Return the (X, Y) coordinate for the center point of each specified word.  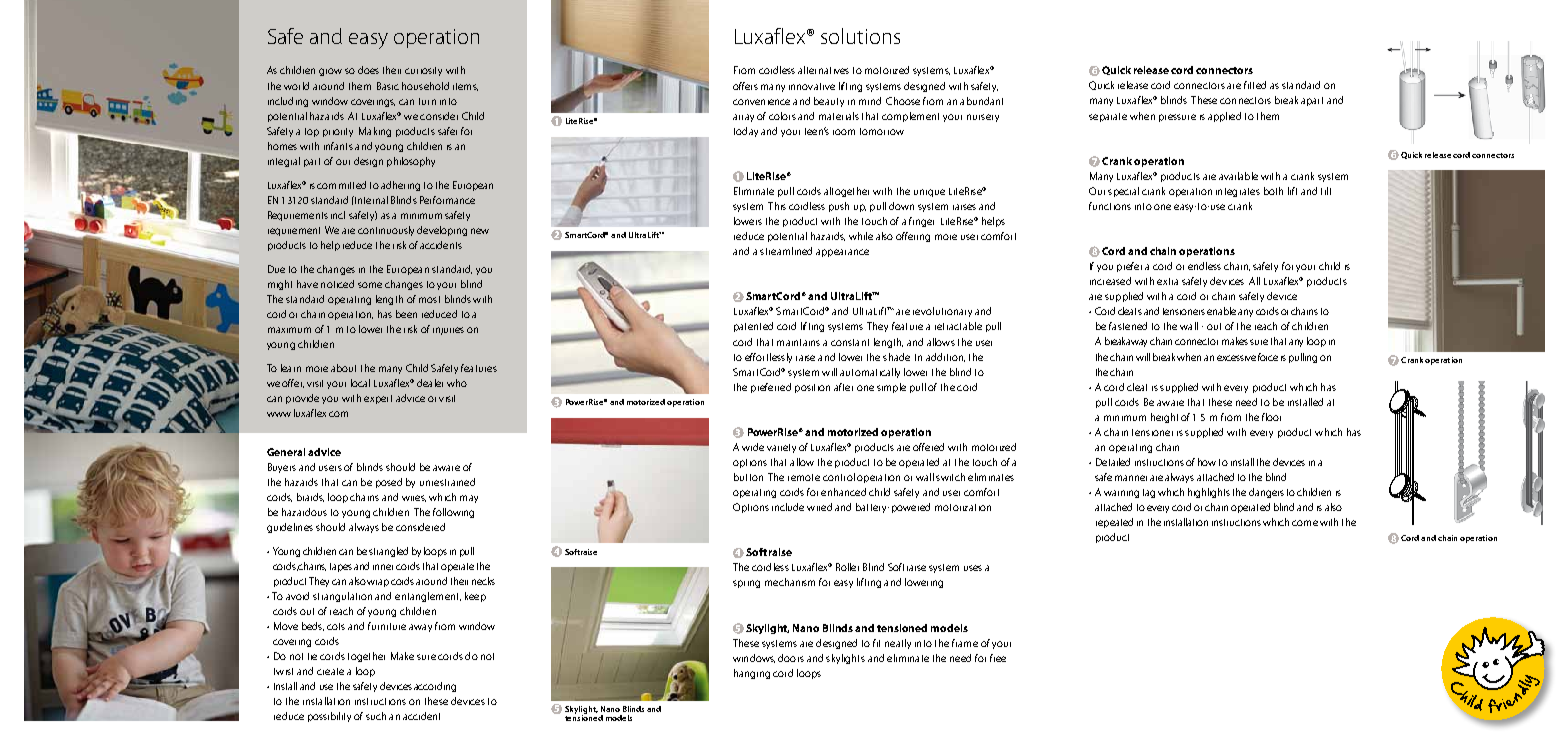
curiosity (423, 71)
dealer (430, 383)
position (812, 388)
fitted (1255, 85)
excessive (1236, 358)
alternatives (823, 70)
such (376, 716)
